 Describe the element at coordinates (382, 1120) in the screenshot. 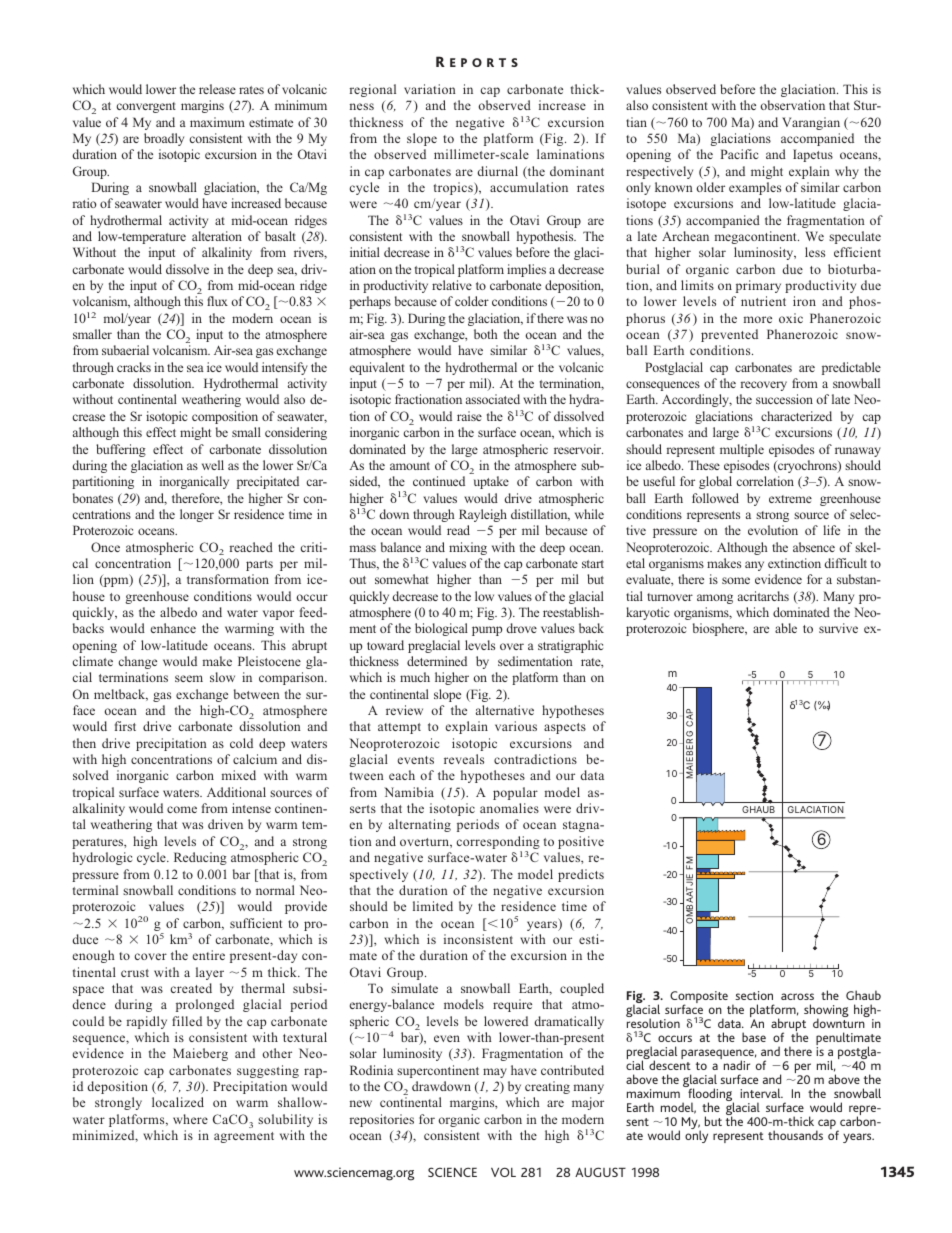

I see `repositories` at that location.
